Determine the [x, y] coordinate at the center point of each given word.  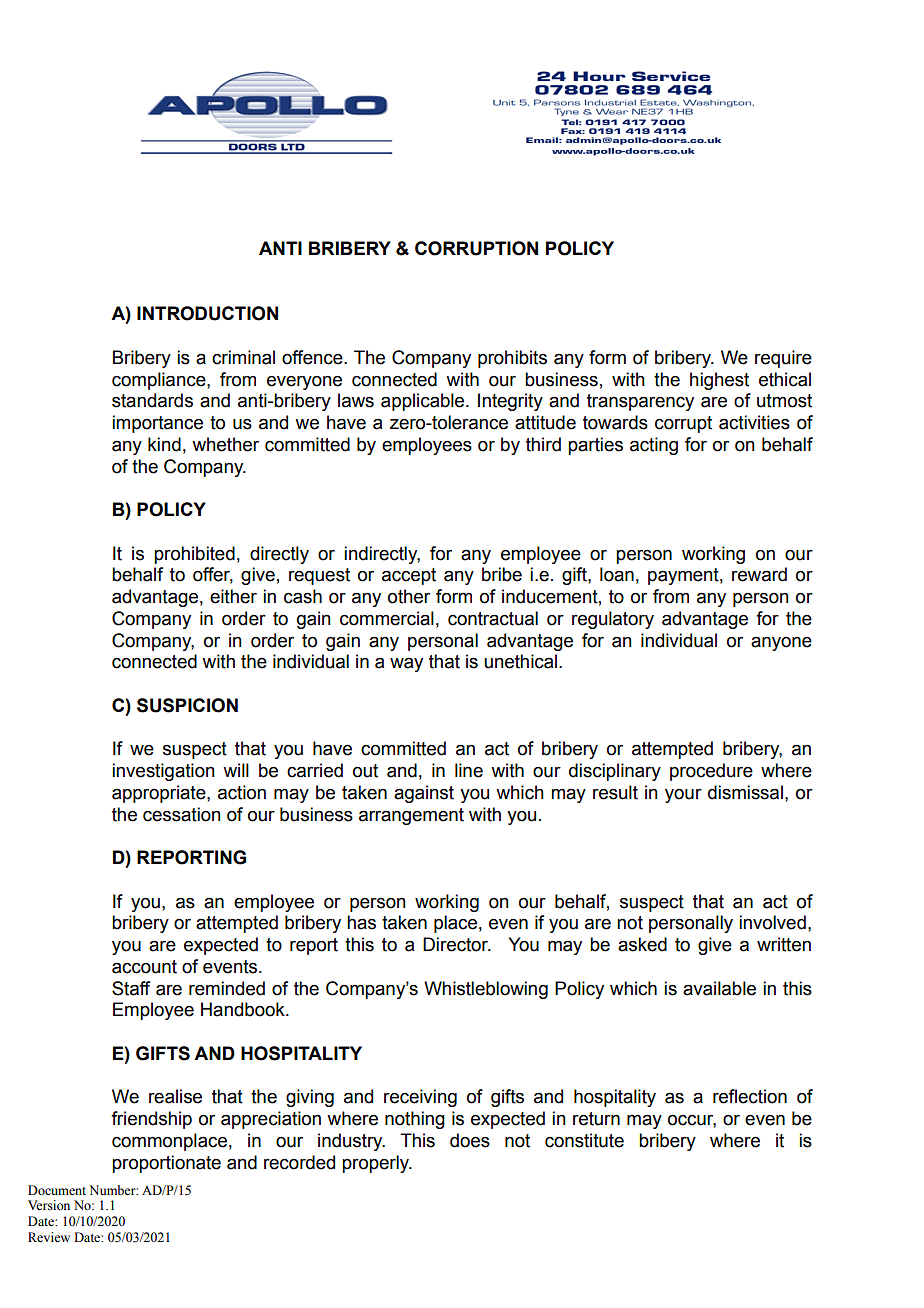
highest [719, 381]
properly [376, 1164]
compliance [160, 381]
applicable [424, 402]
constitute [584, 1140]
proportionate [166, 1164]
